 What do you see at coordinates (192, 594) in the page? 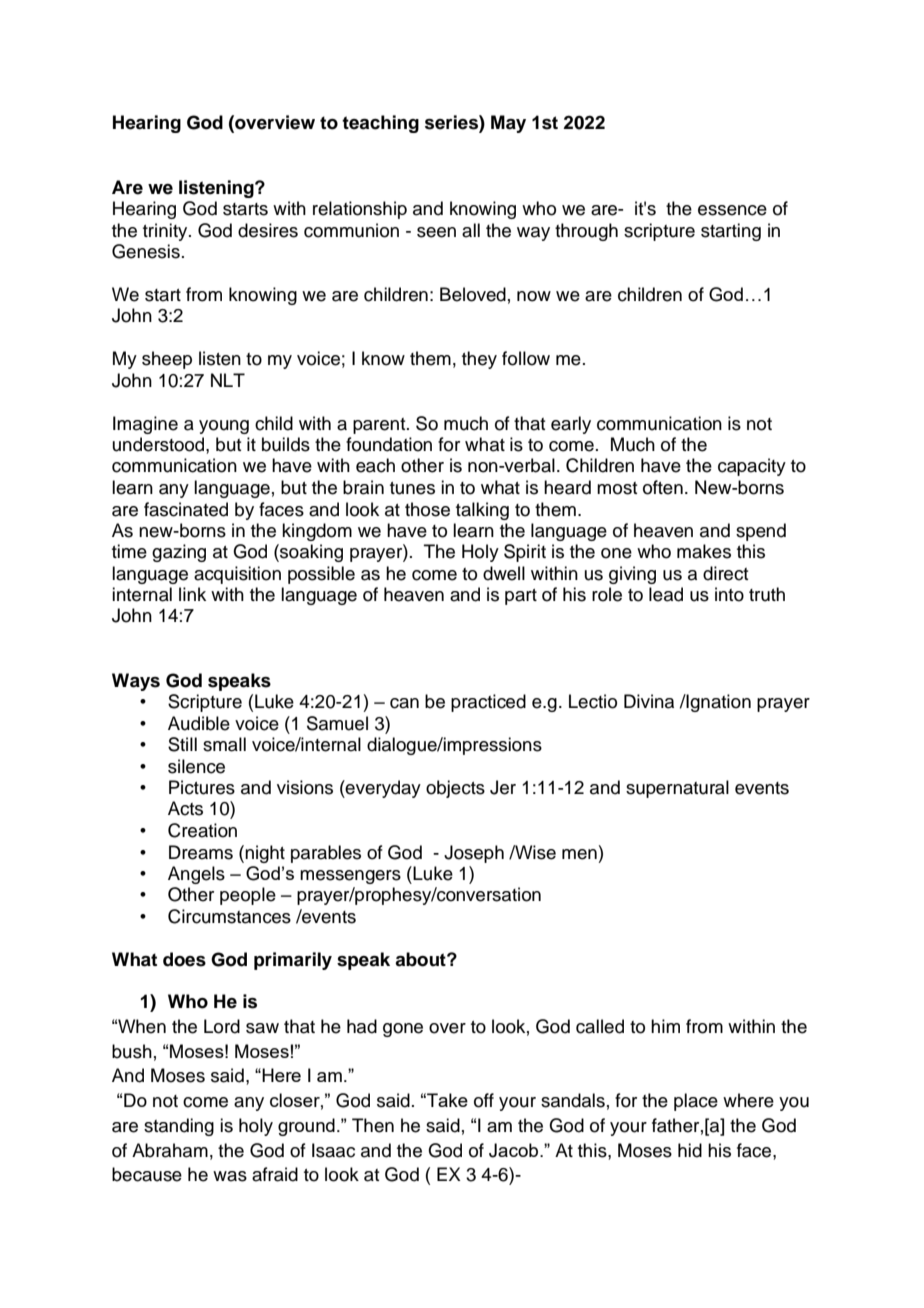
I see `link` at bounding box center [192, 594].
